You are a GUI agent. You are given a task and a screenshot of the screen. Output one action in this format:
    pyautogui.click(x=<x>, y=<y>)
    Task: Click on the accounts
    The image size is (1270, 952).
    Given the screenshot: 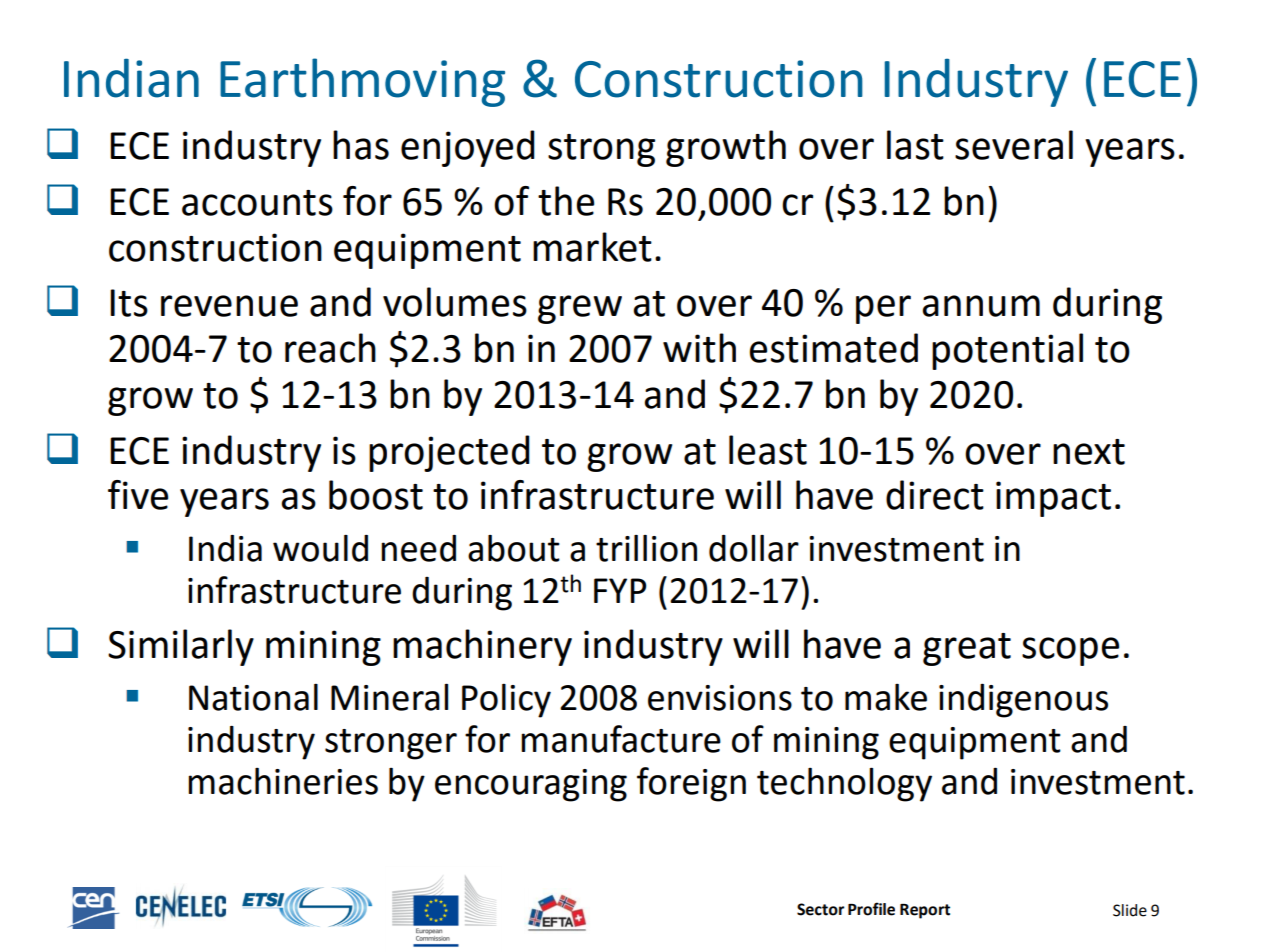 What is the action you would take?
    pyautogui.click(x=257, y=203)
